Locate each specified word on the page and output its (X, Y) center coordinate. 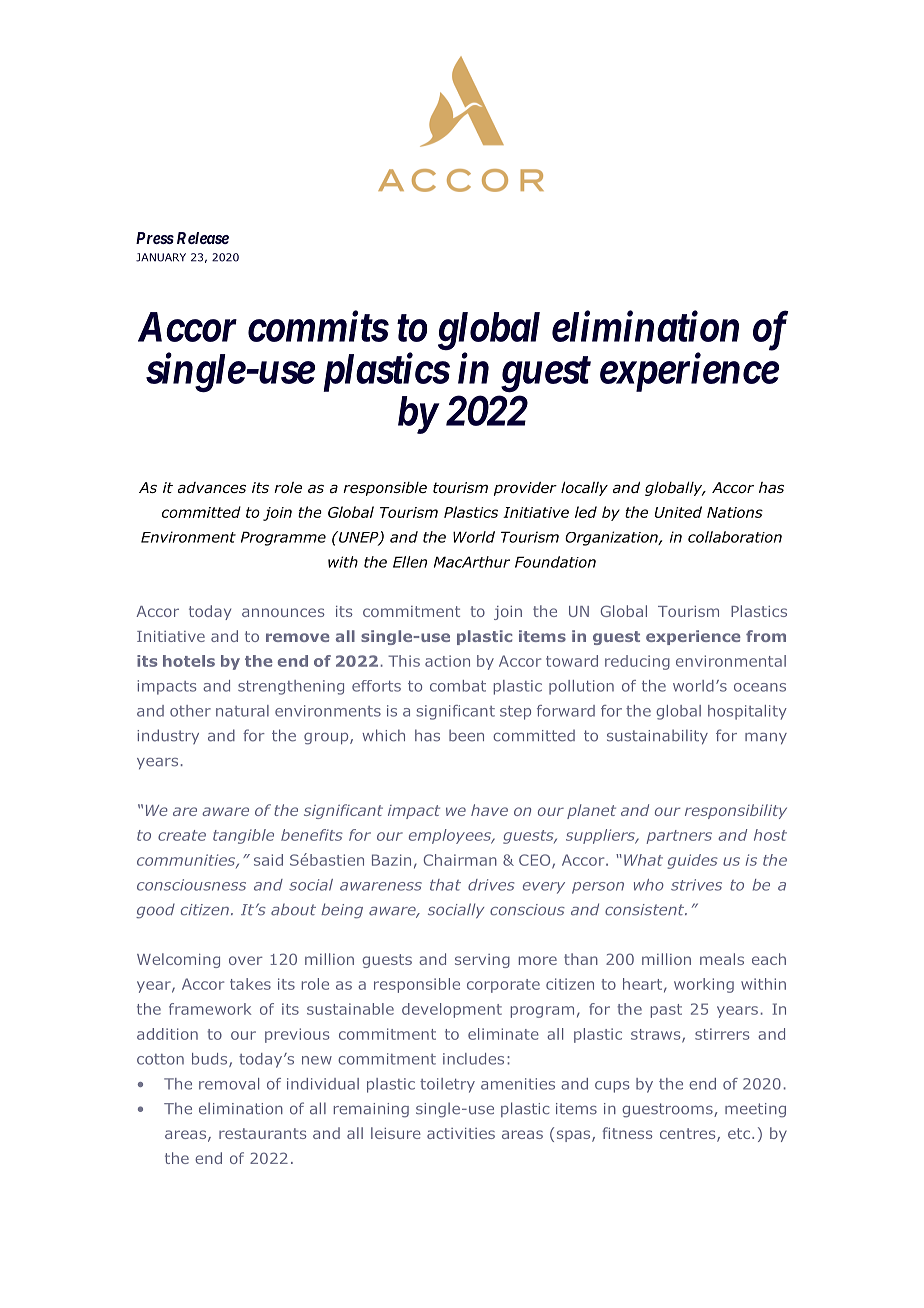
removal (229, 1084)
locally (584, 489)
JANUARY (161, 257)
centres (689, 1135)
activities (461, 1133)
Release (203, 238)
